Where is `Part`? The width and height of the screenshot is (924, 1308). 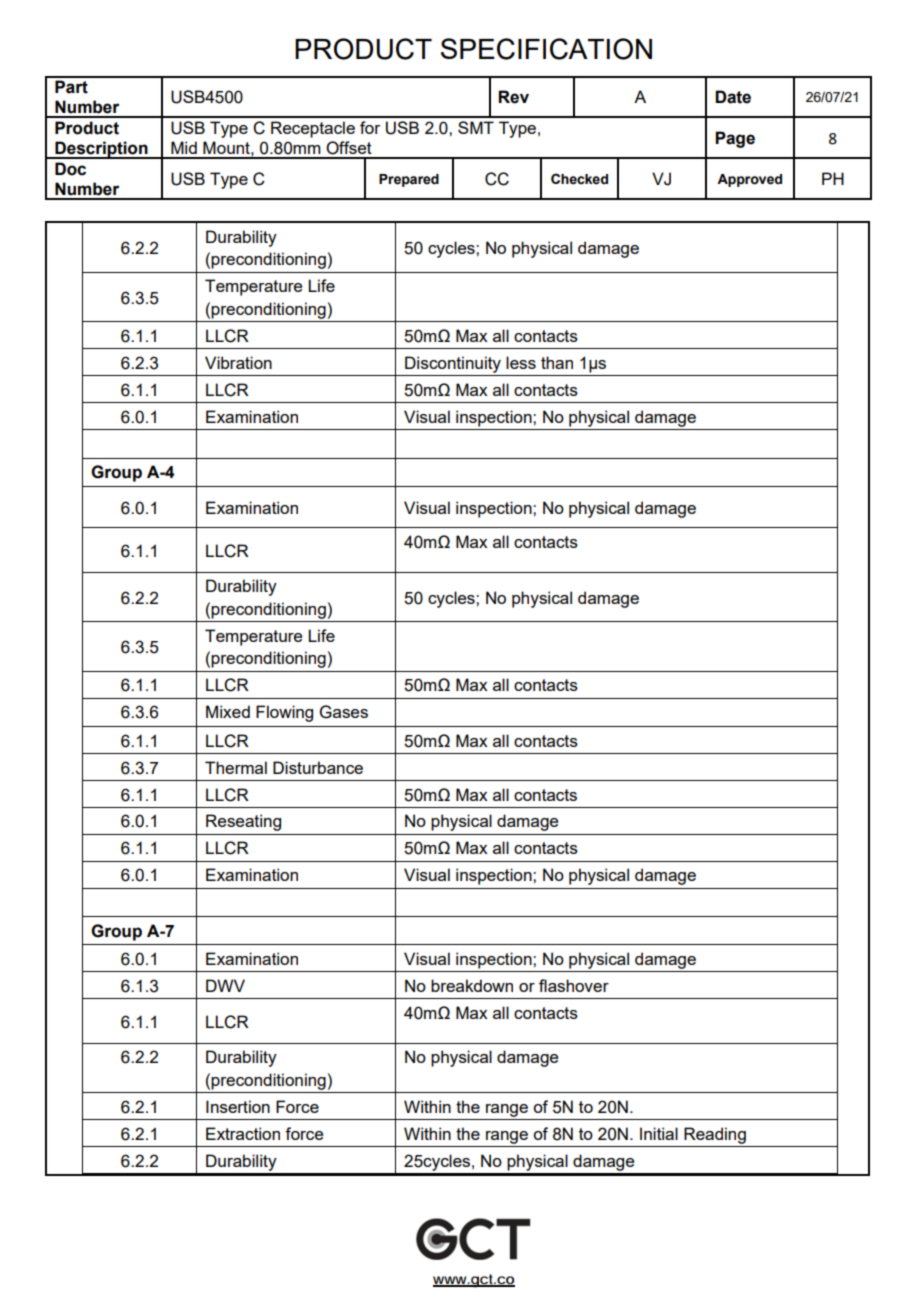
Part is located at coordinates (71, 87).
